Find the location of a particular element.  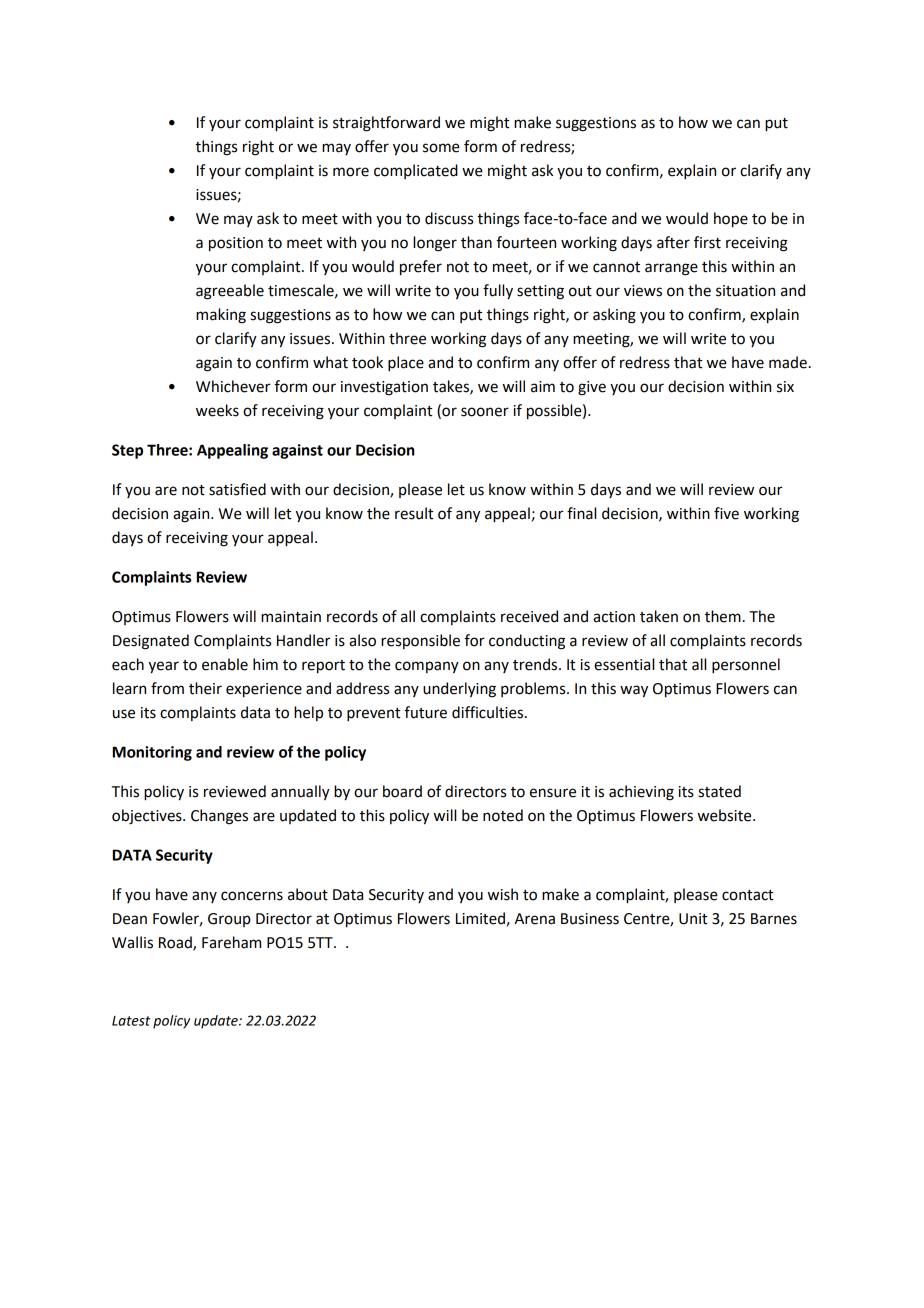

six is located at coordinates (785, 387).
